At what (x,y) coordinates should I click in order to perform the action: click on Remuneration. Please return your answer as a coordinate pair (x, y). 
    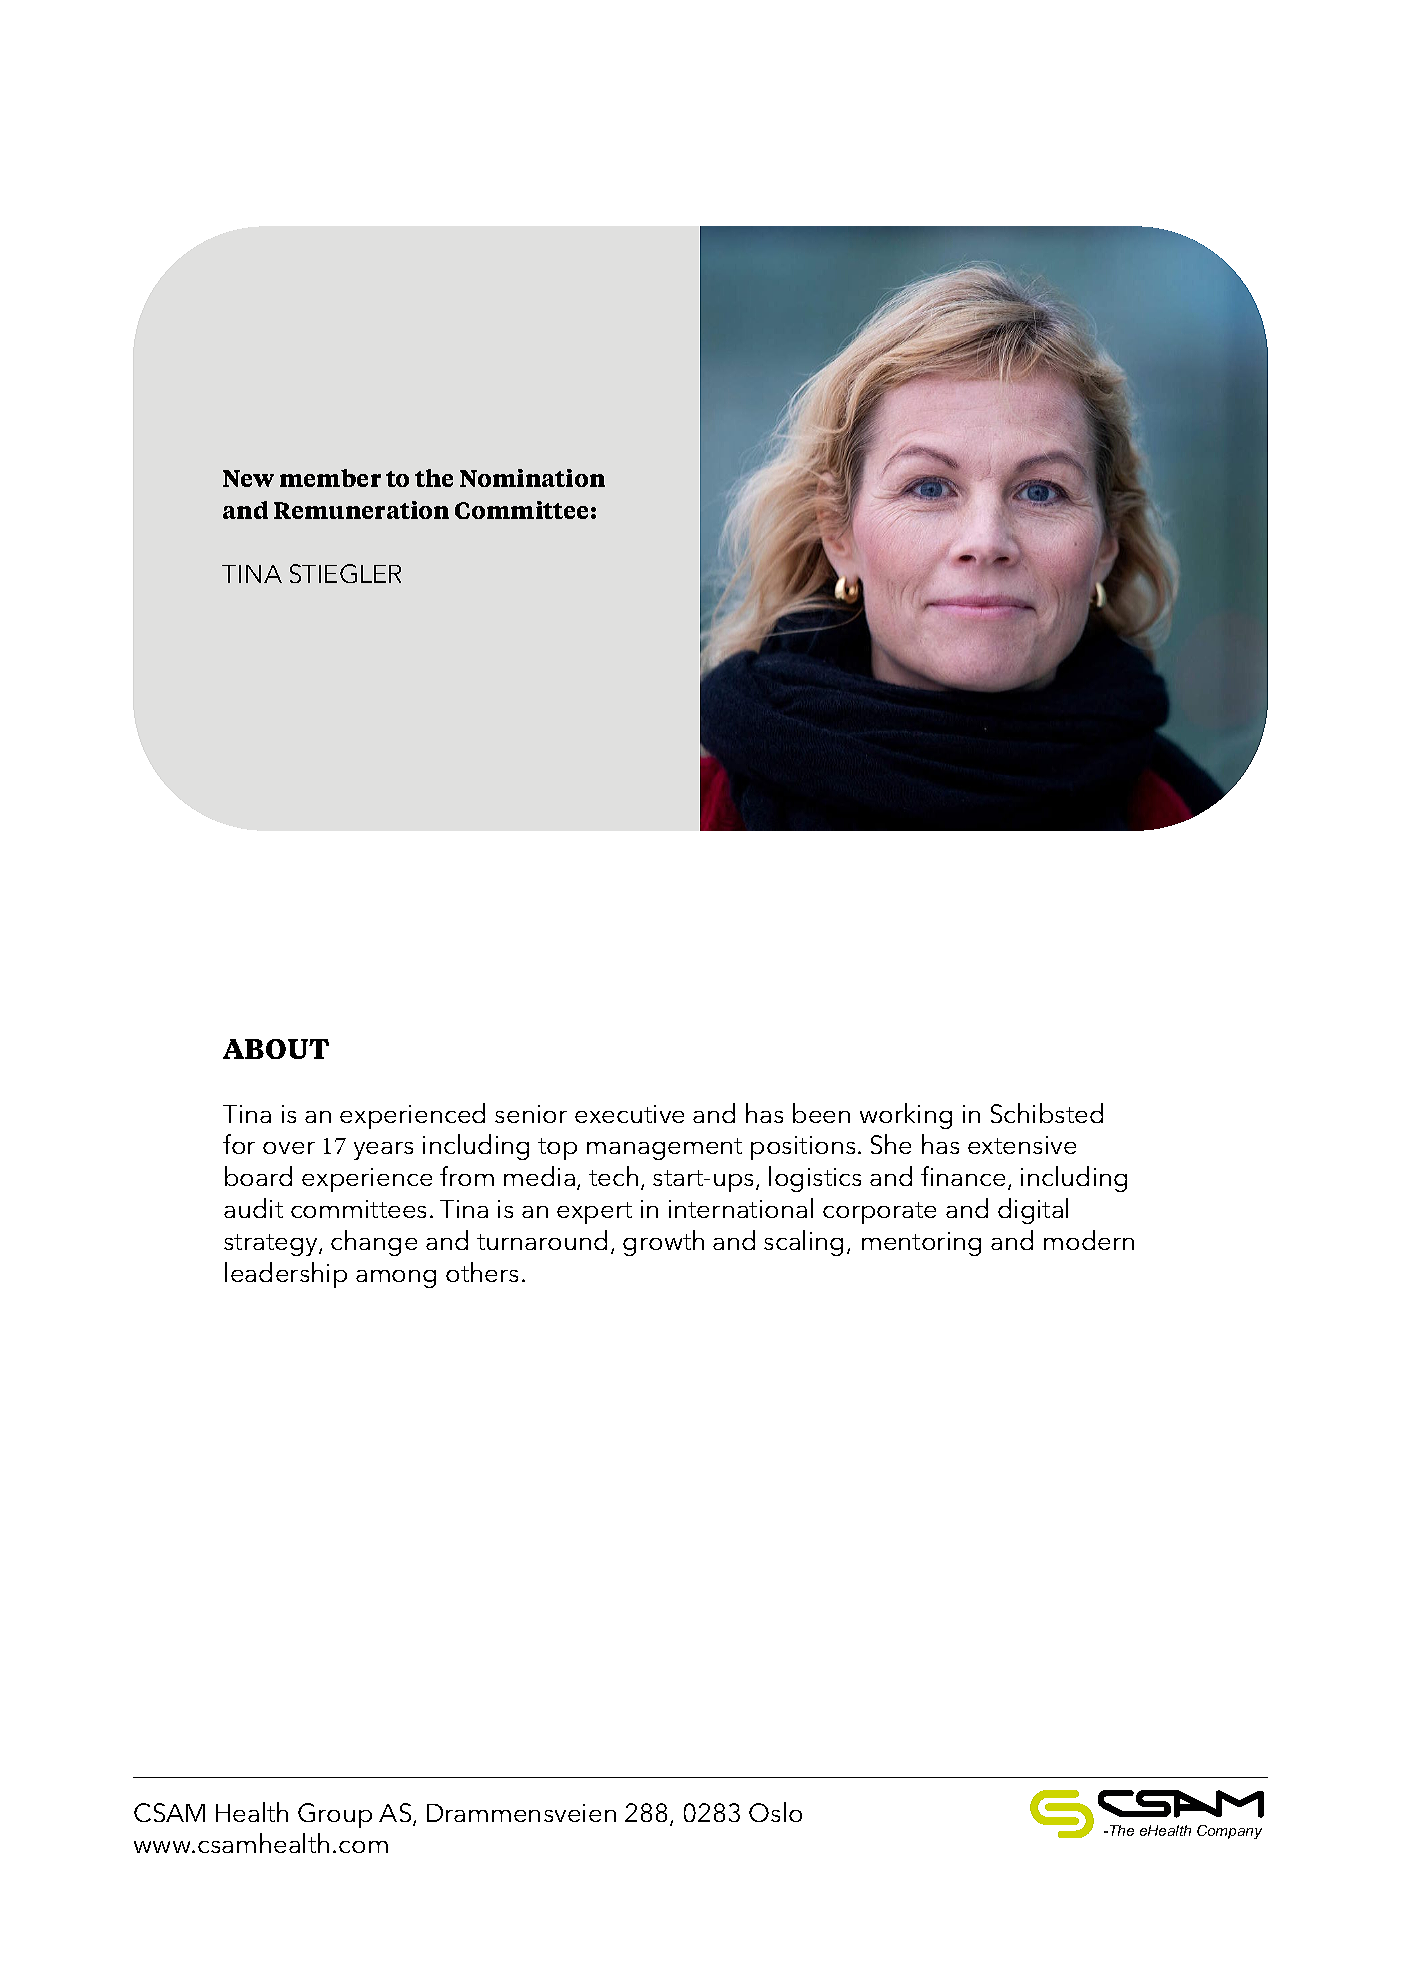
    Looking at the image, I should click on (361, 510).
